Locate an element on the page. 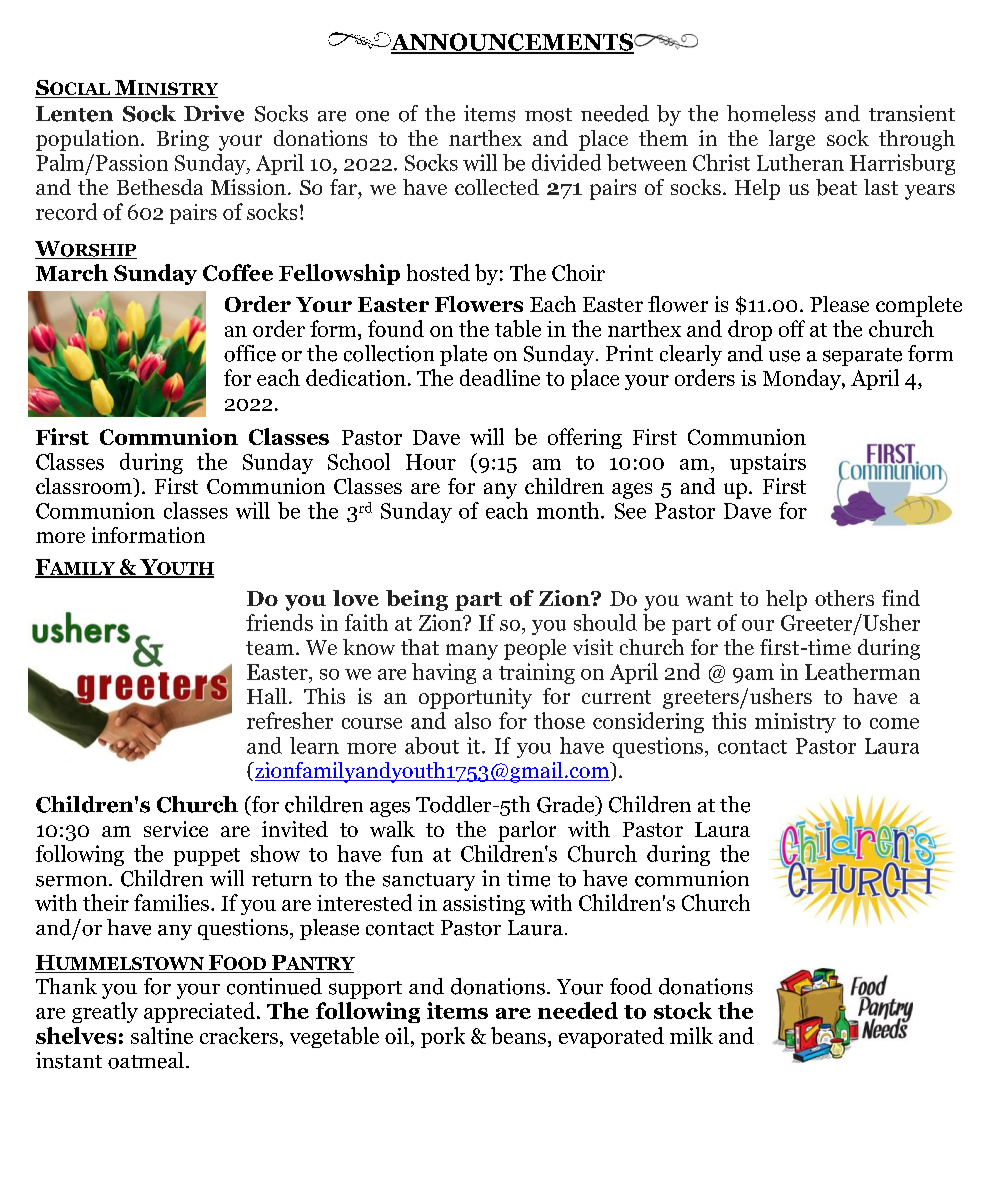  large is located at coordinates (792, 140).
